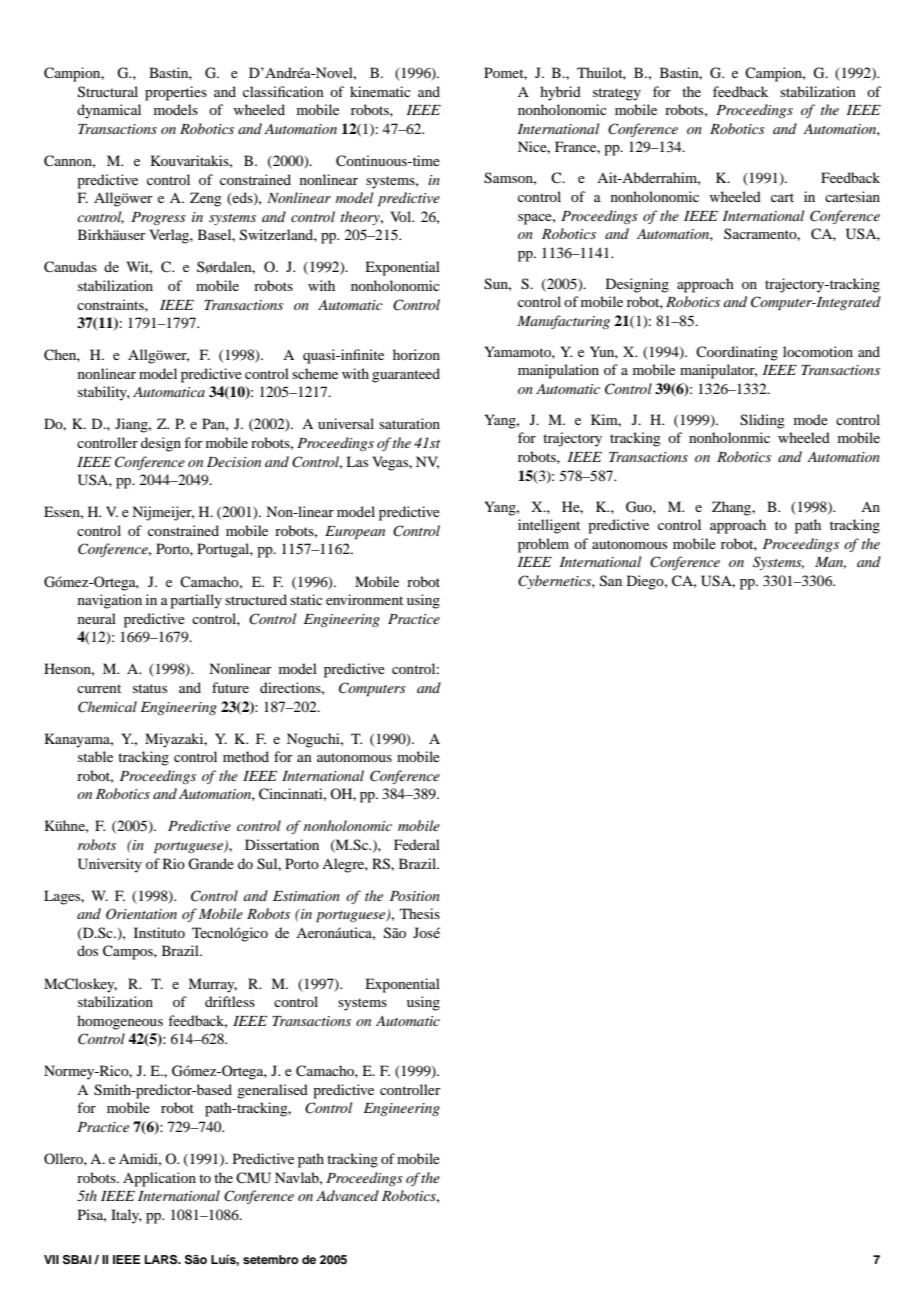  I want to click on CMU, so click(253, 1178).
